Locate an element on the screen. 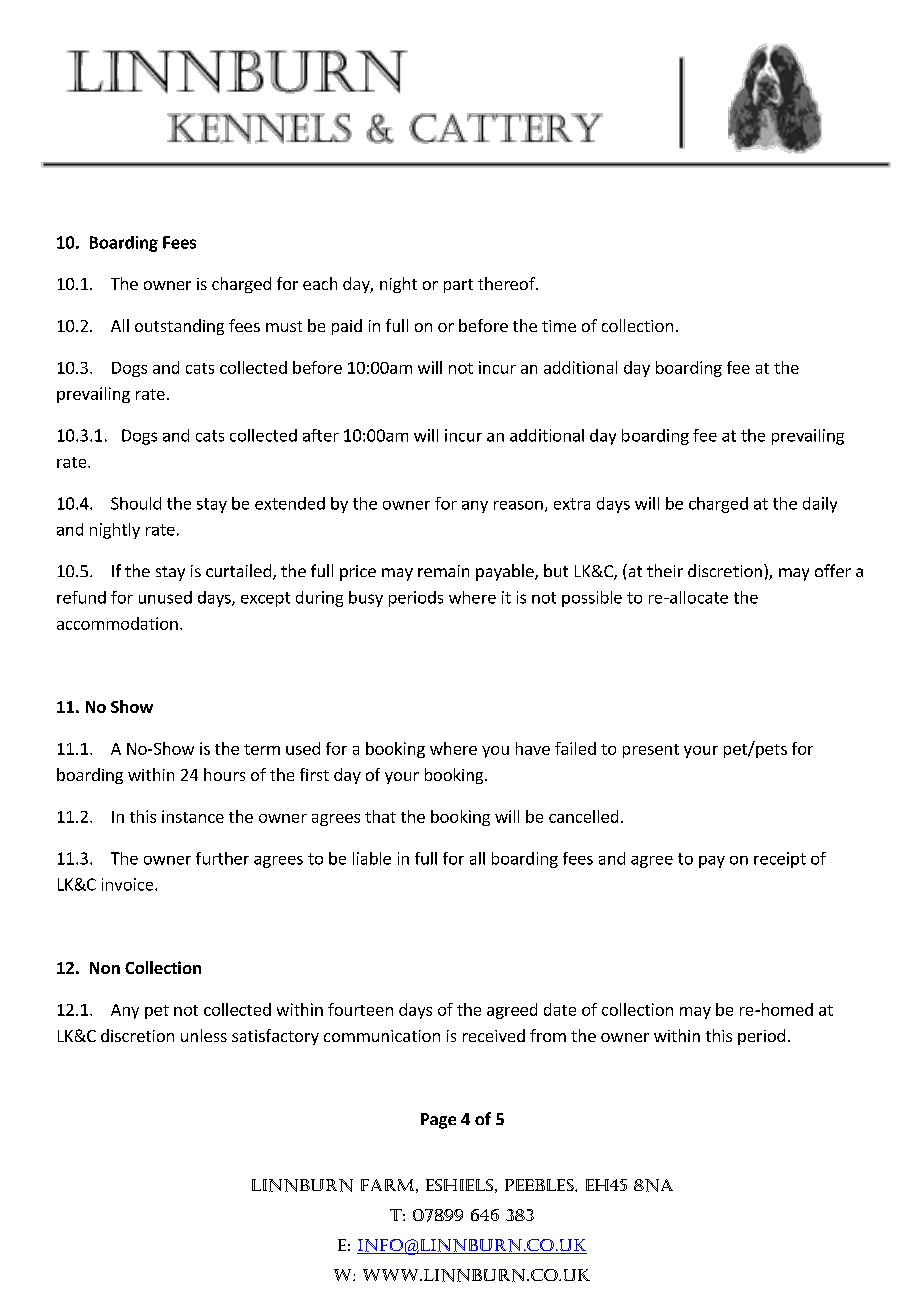 This screenshot has width=924, height=1308. unless is located at coordinates (204, 1035).
